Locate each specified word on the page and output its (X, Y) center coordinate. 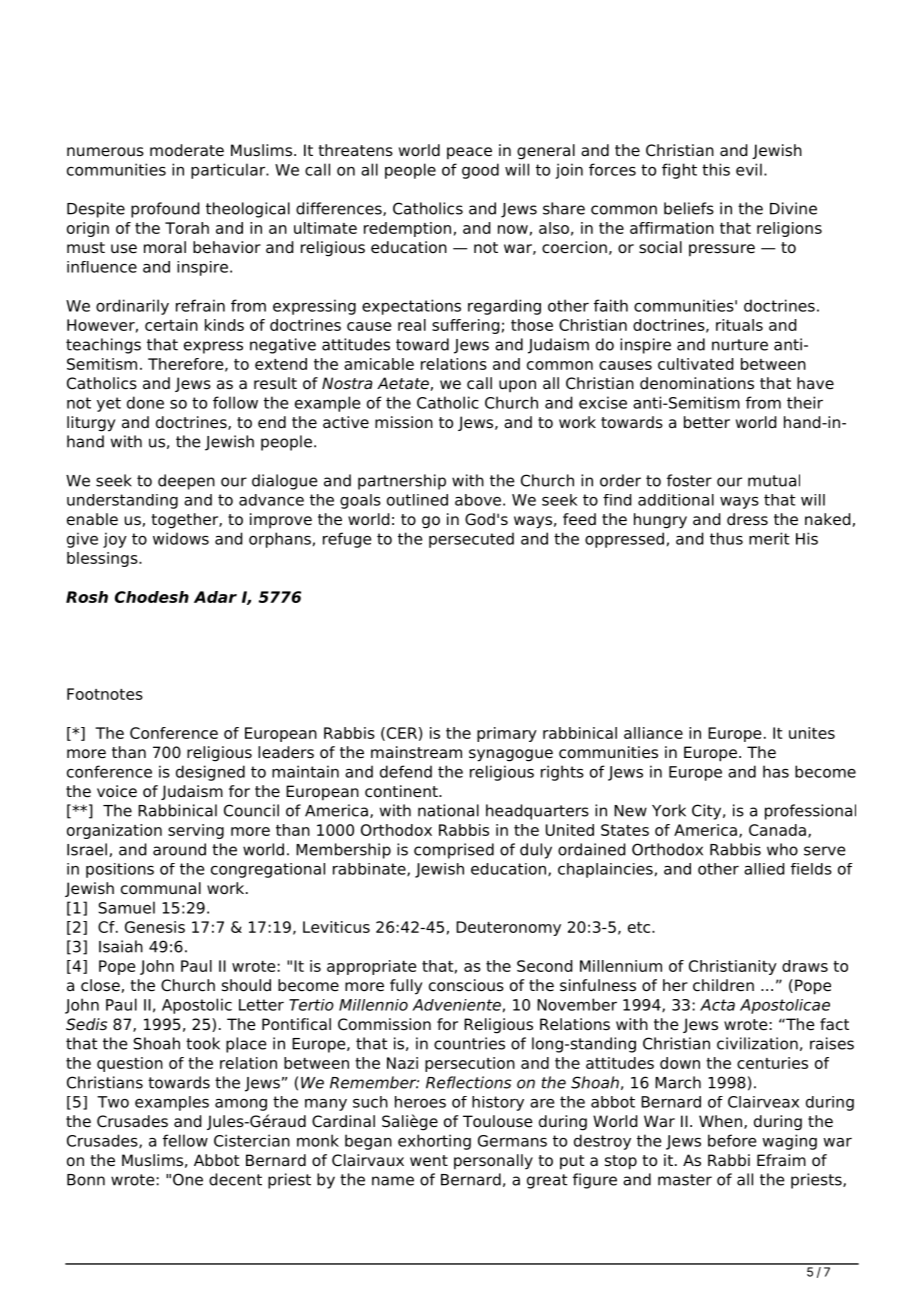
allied (764, 869)
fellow (185, 1140)
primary (507, 734)
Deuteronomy (508, 928)
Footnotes (105, 694)
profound (165, 210)
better (707, 422)
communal (161, 888)
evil (749, 169)
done (145, 402)
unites (812, 733)
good (480, 171)
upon (517, 386)
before (732, 1140)
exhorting (434, 1142)
